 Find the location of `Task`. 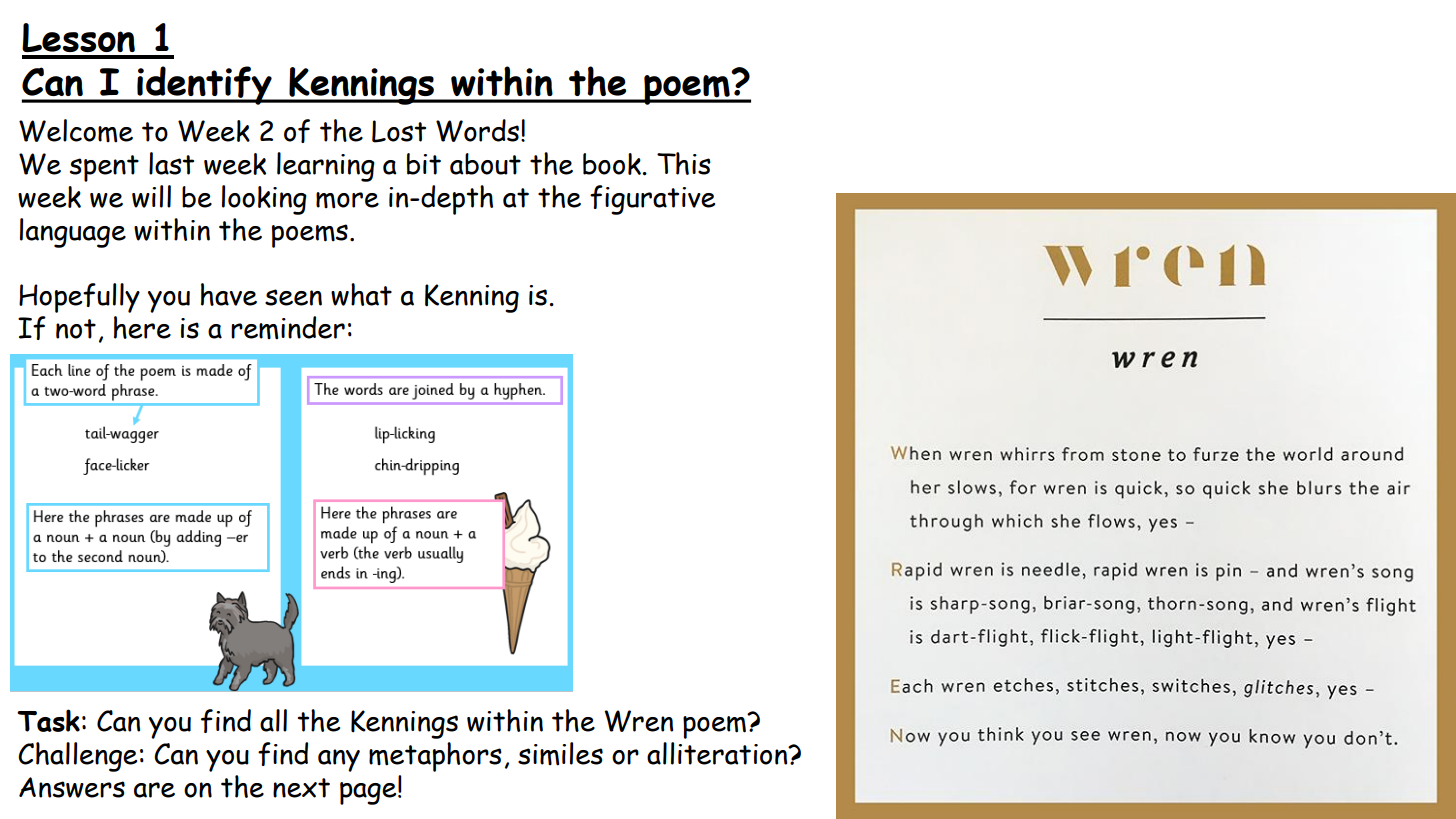

Task is located at coordinates (48, 720).
